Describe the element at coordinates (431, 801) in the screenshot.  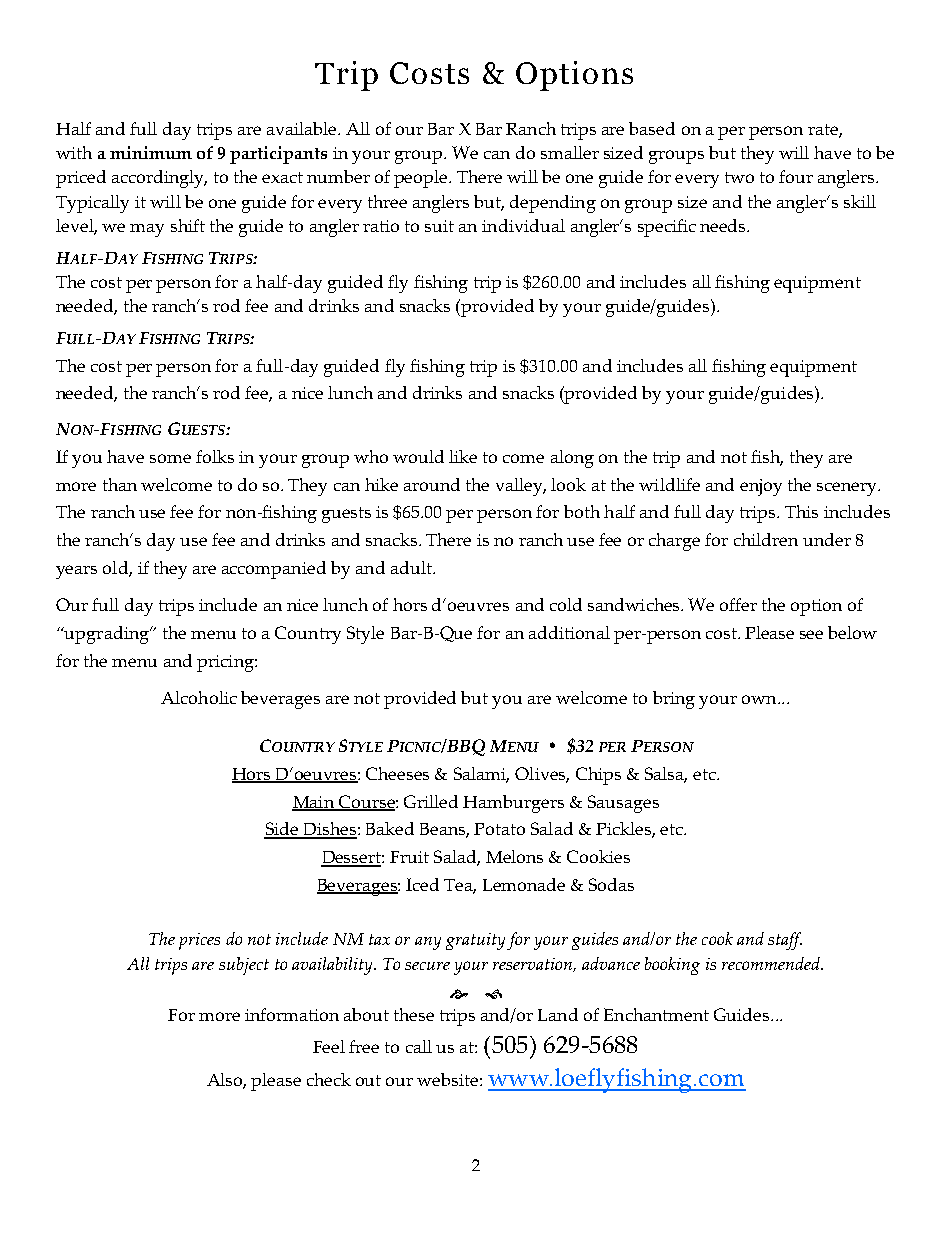
I see `Grilled` at that location.
